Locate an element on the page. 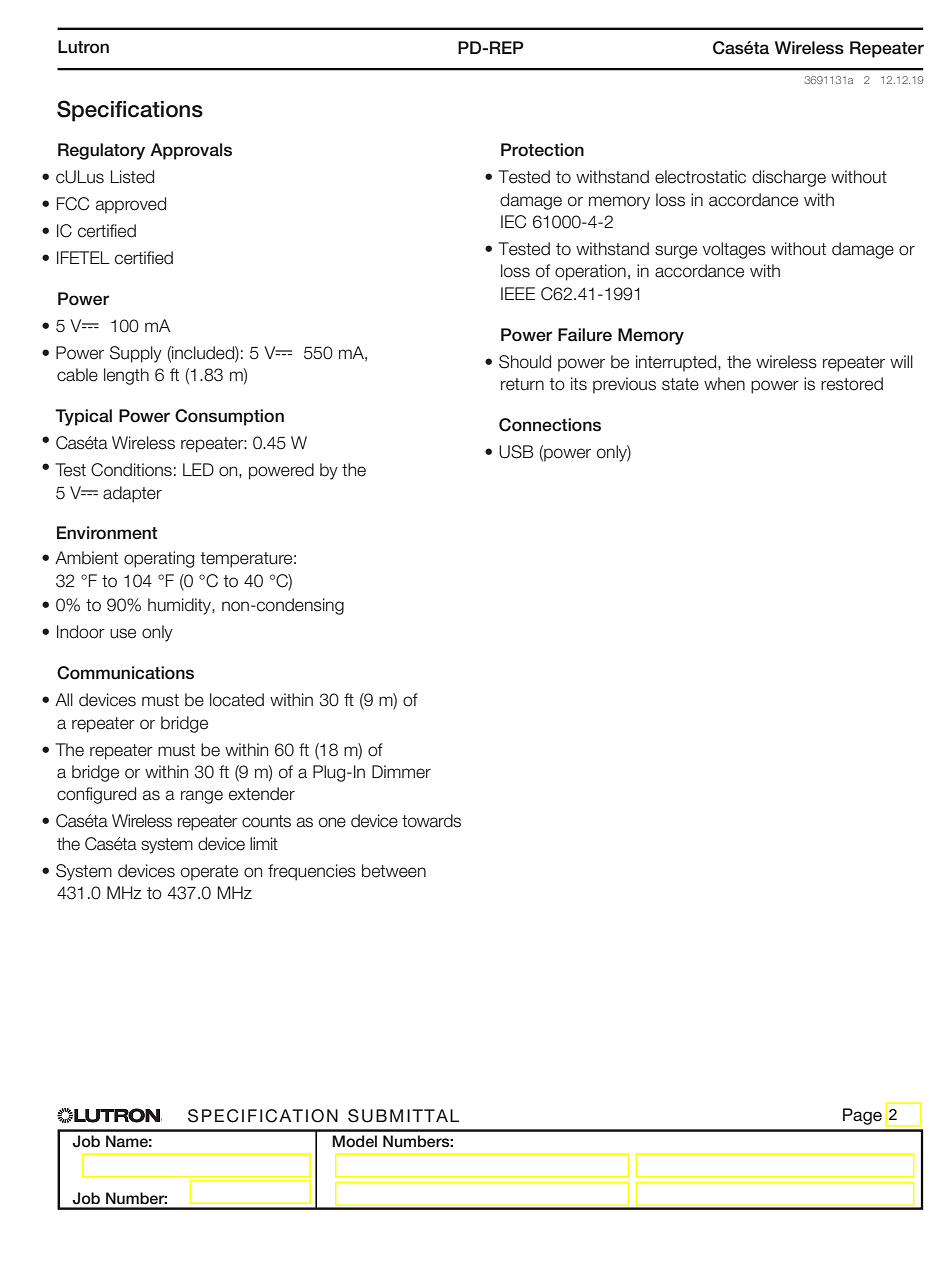 The width and height of the image is (952, 1267). USB is located at coordinates (516, 452).
